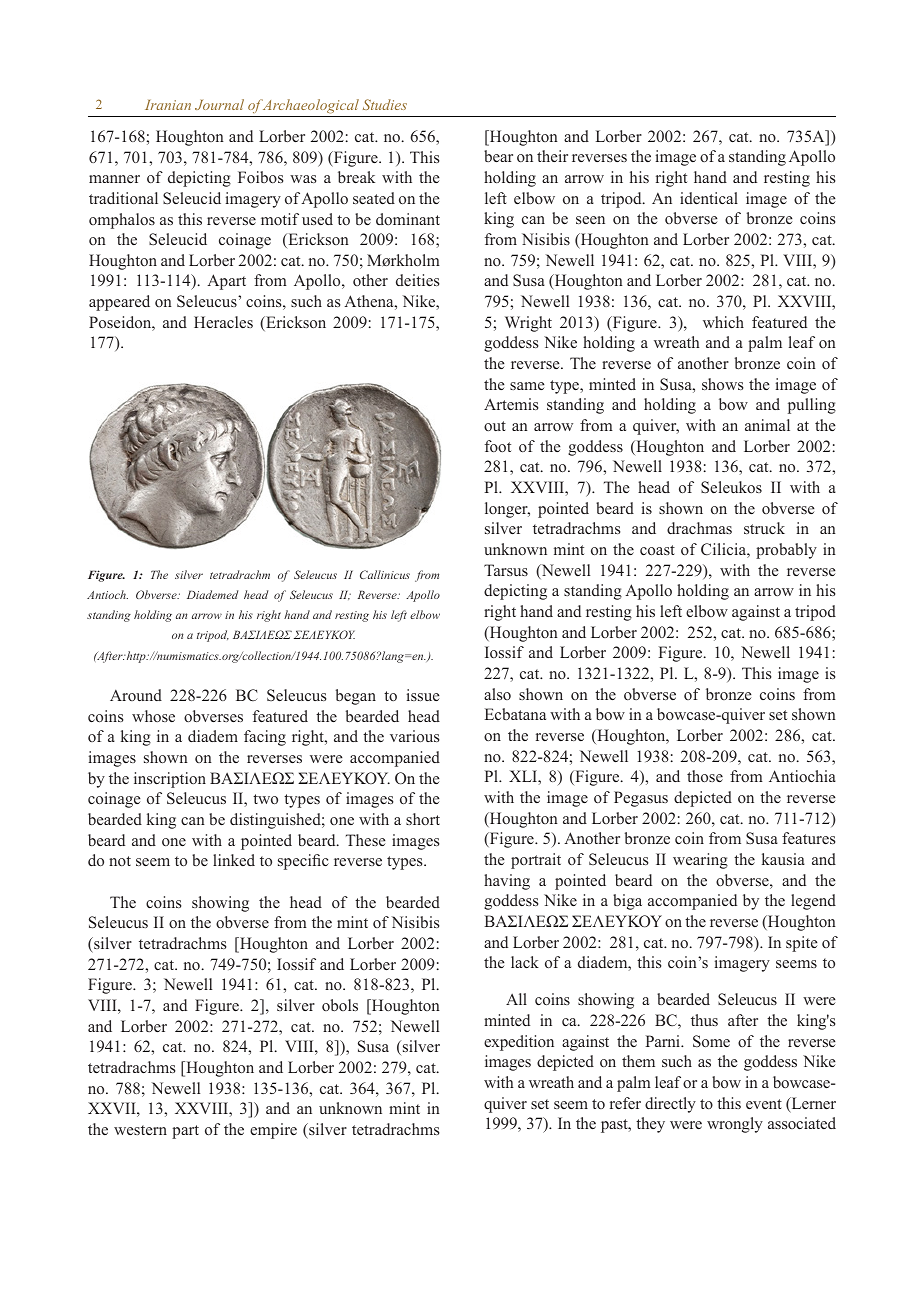  I want to click on Artemis, so click(511, 404).
